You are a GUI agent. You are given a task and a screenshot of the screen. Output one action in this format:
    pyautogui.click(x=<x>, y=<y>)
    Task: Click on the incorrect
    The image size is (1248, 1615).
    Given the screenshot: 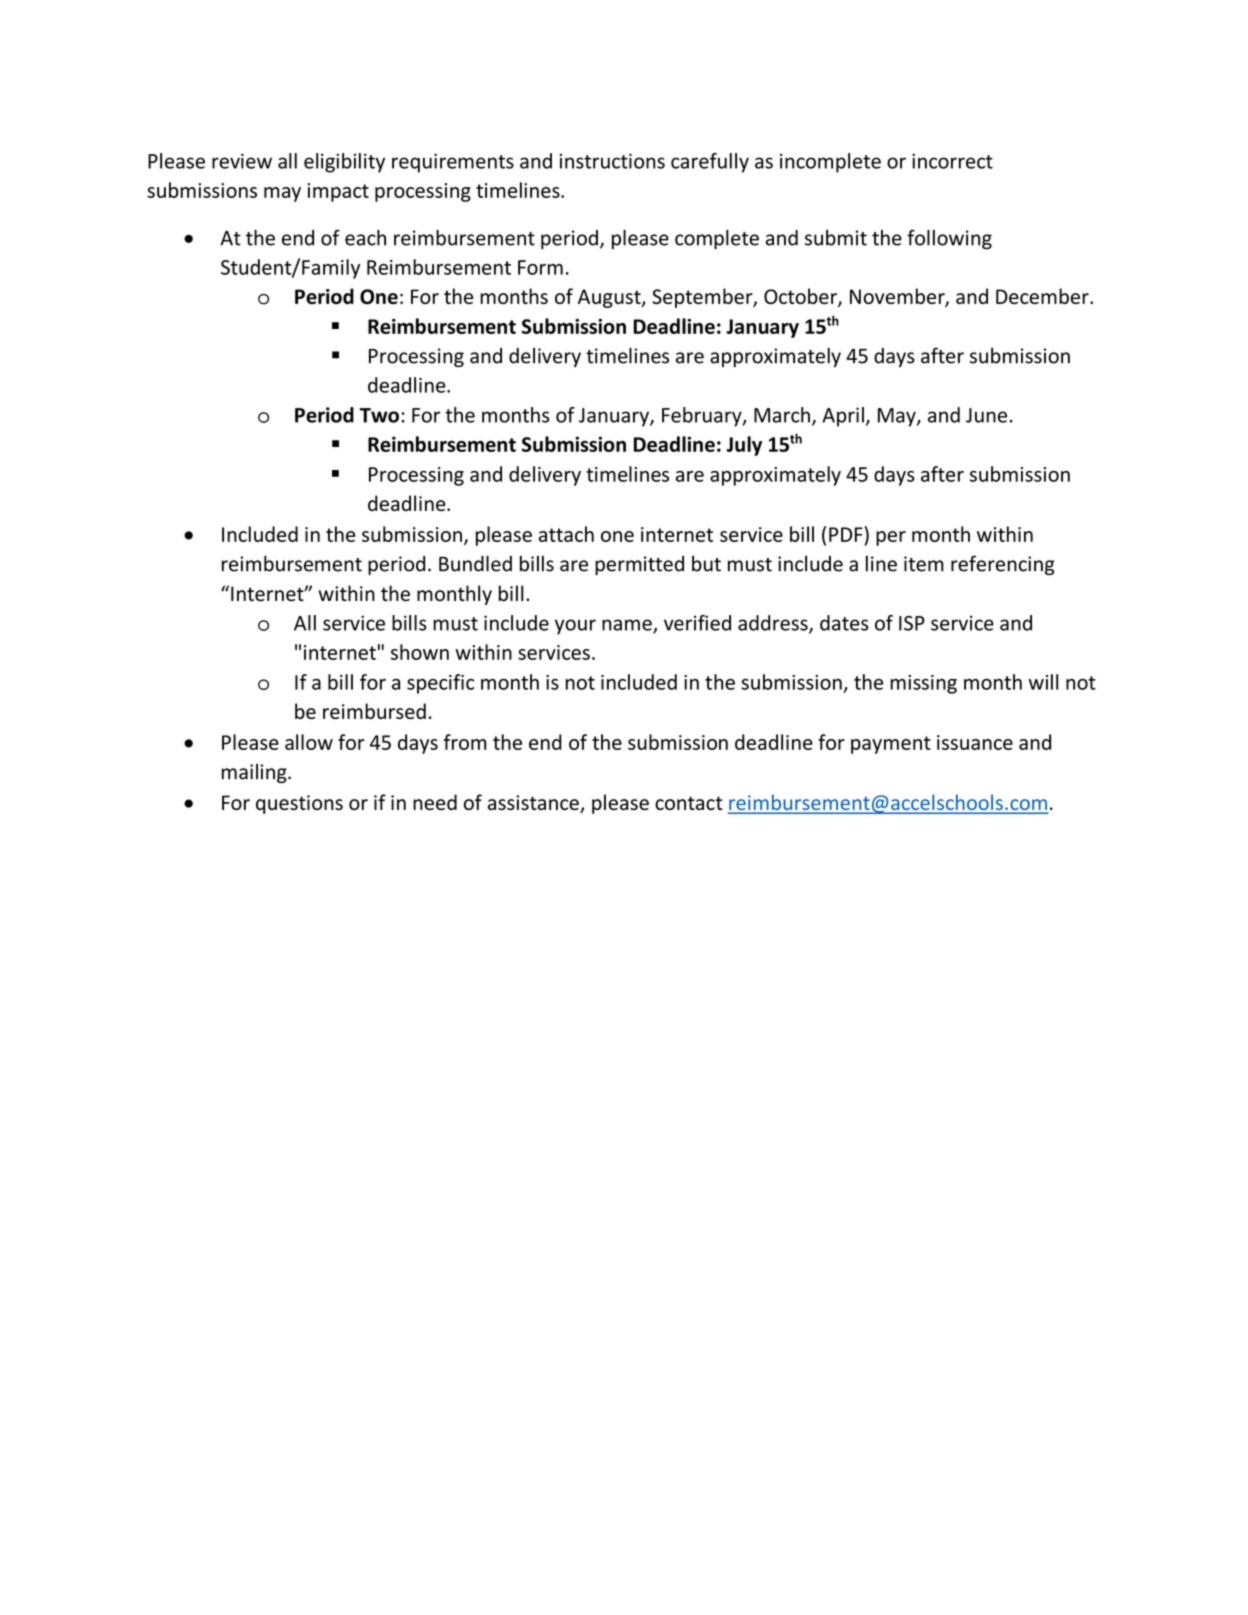 What is the action you would take?
    pyautogui.click(x=952, y=161)
